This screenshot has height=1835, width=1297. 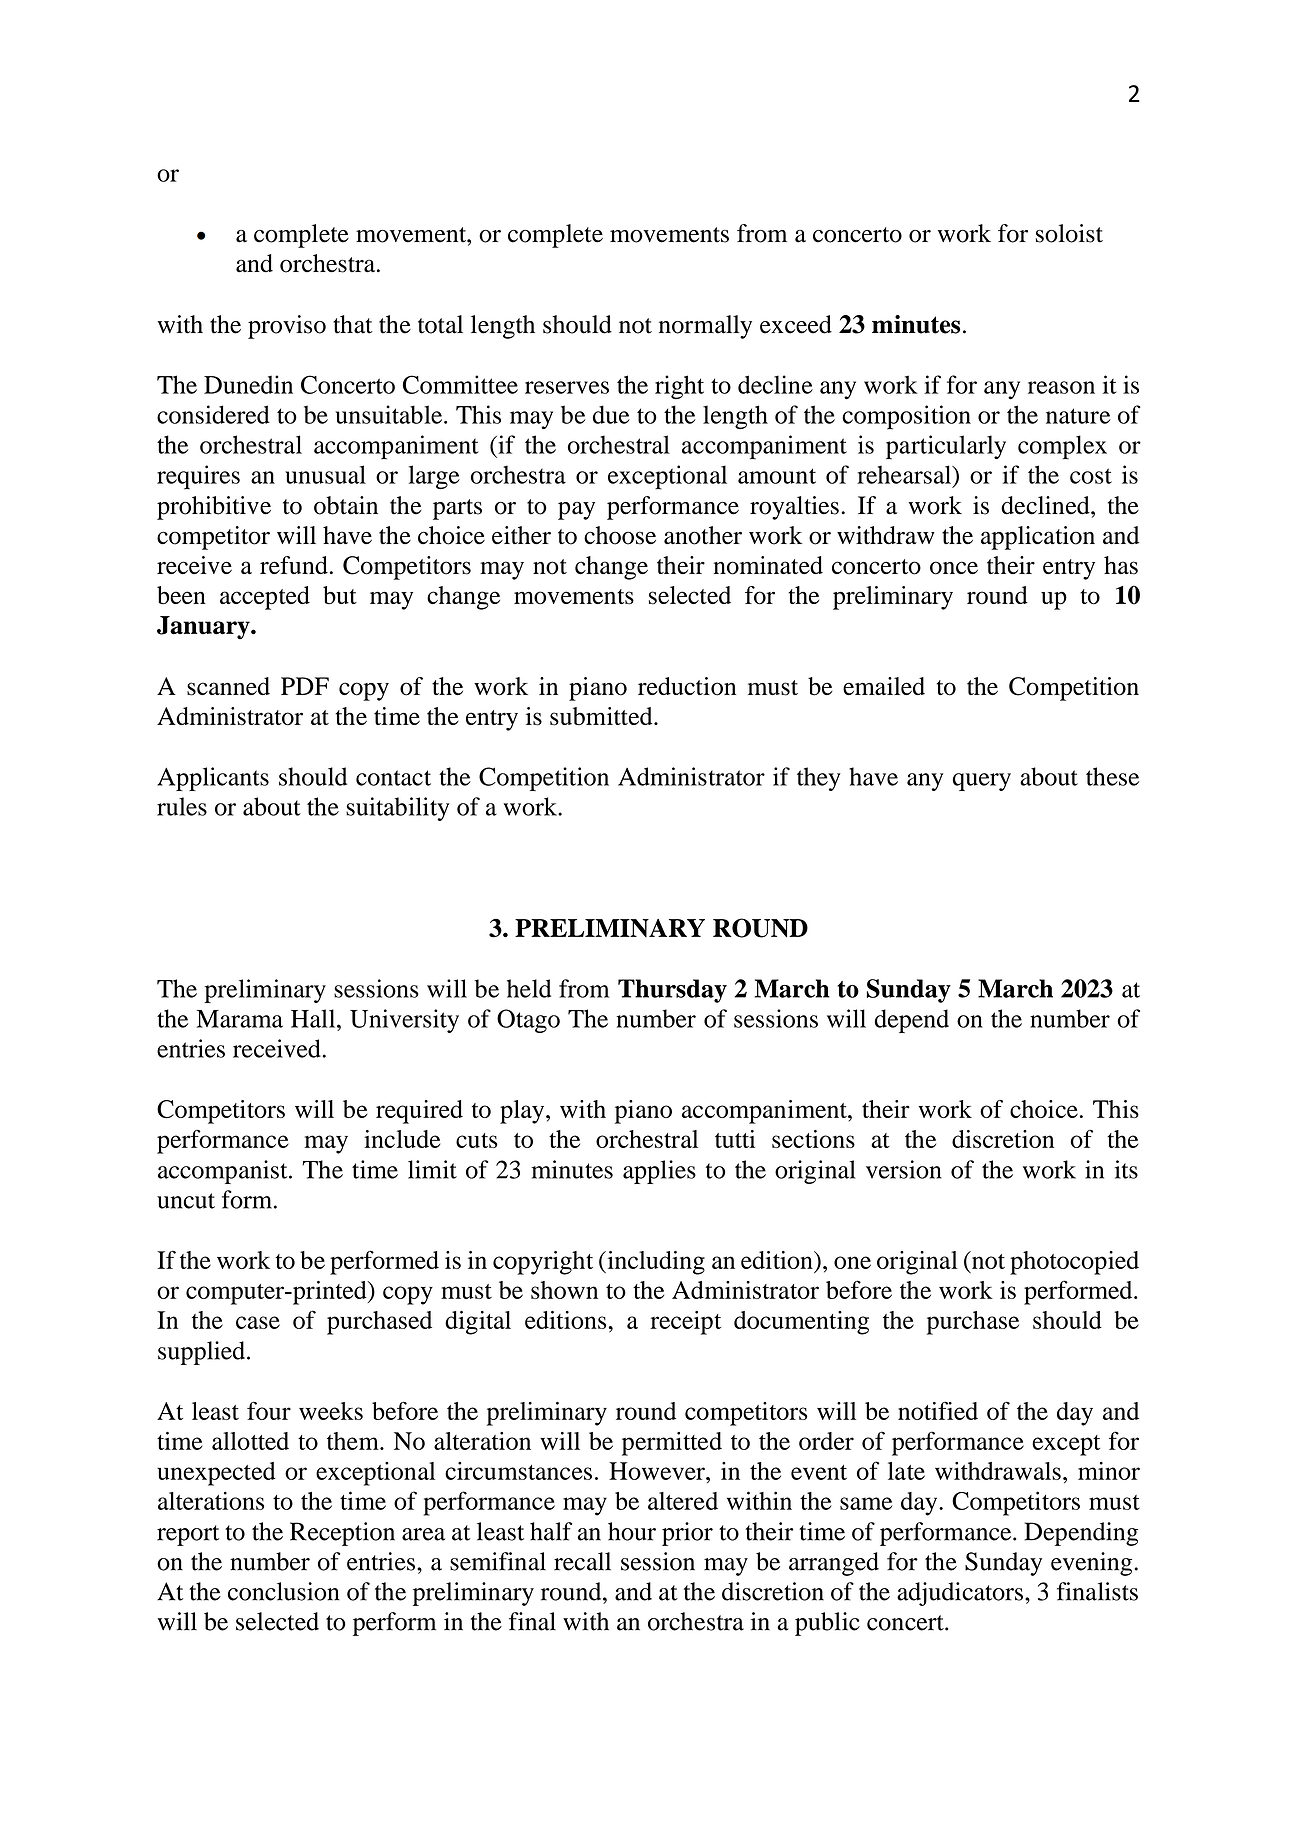 I want to click on Applicants, so click(x=213, y=779).
